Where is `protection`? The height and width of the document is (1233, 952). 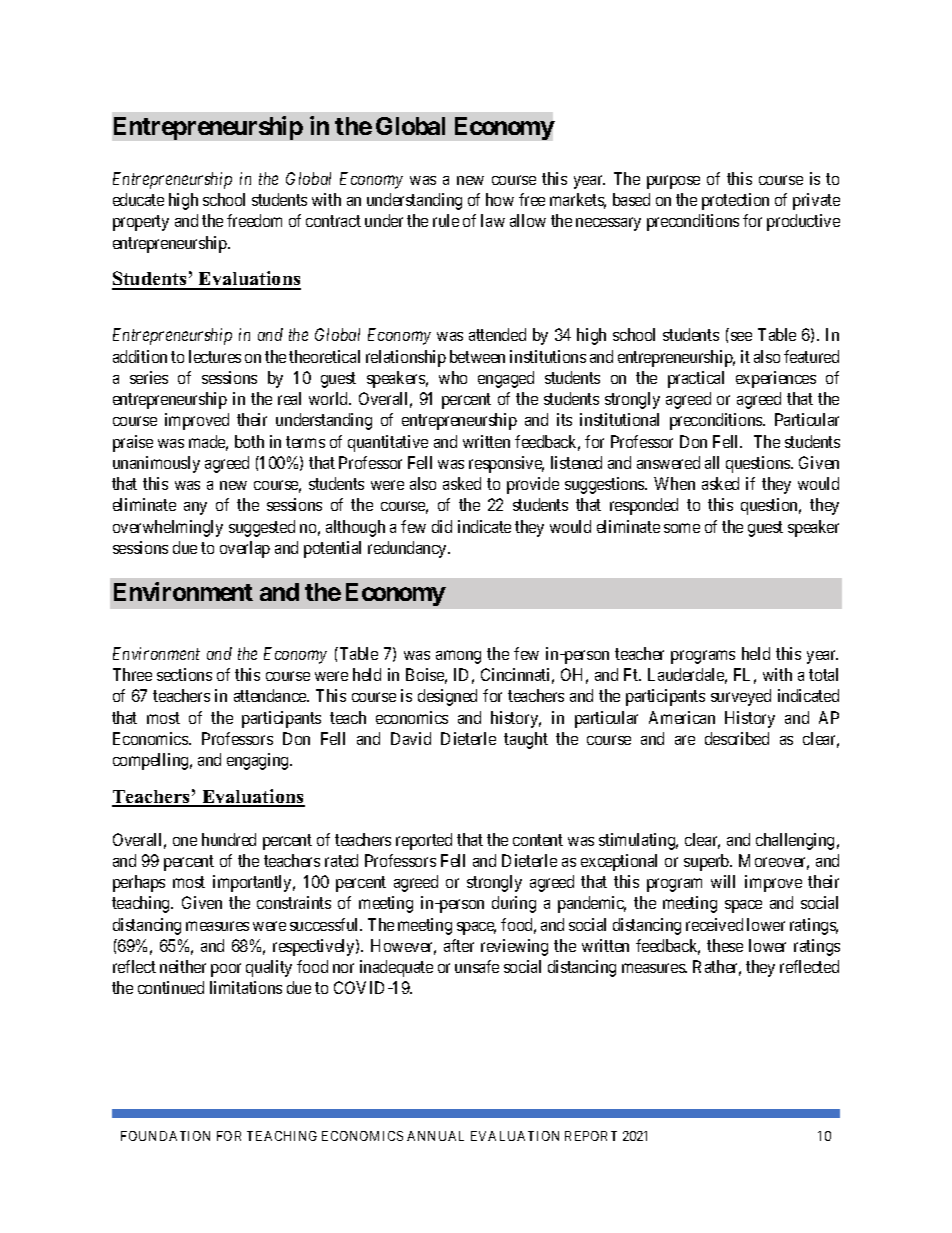
protection is located at coordinates (735, 201).
